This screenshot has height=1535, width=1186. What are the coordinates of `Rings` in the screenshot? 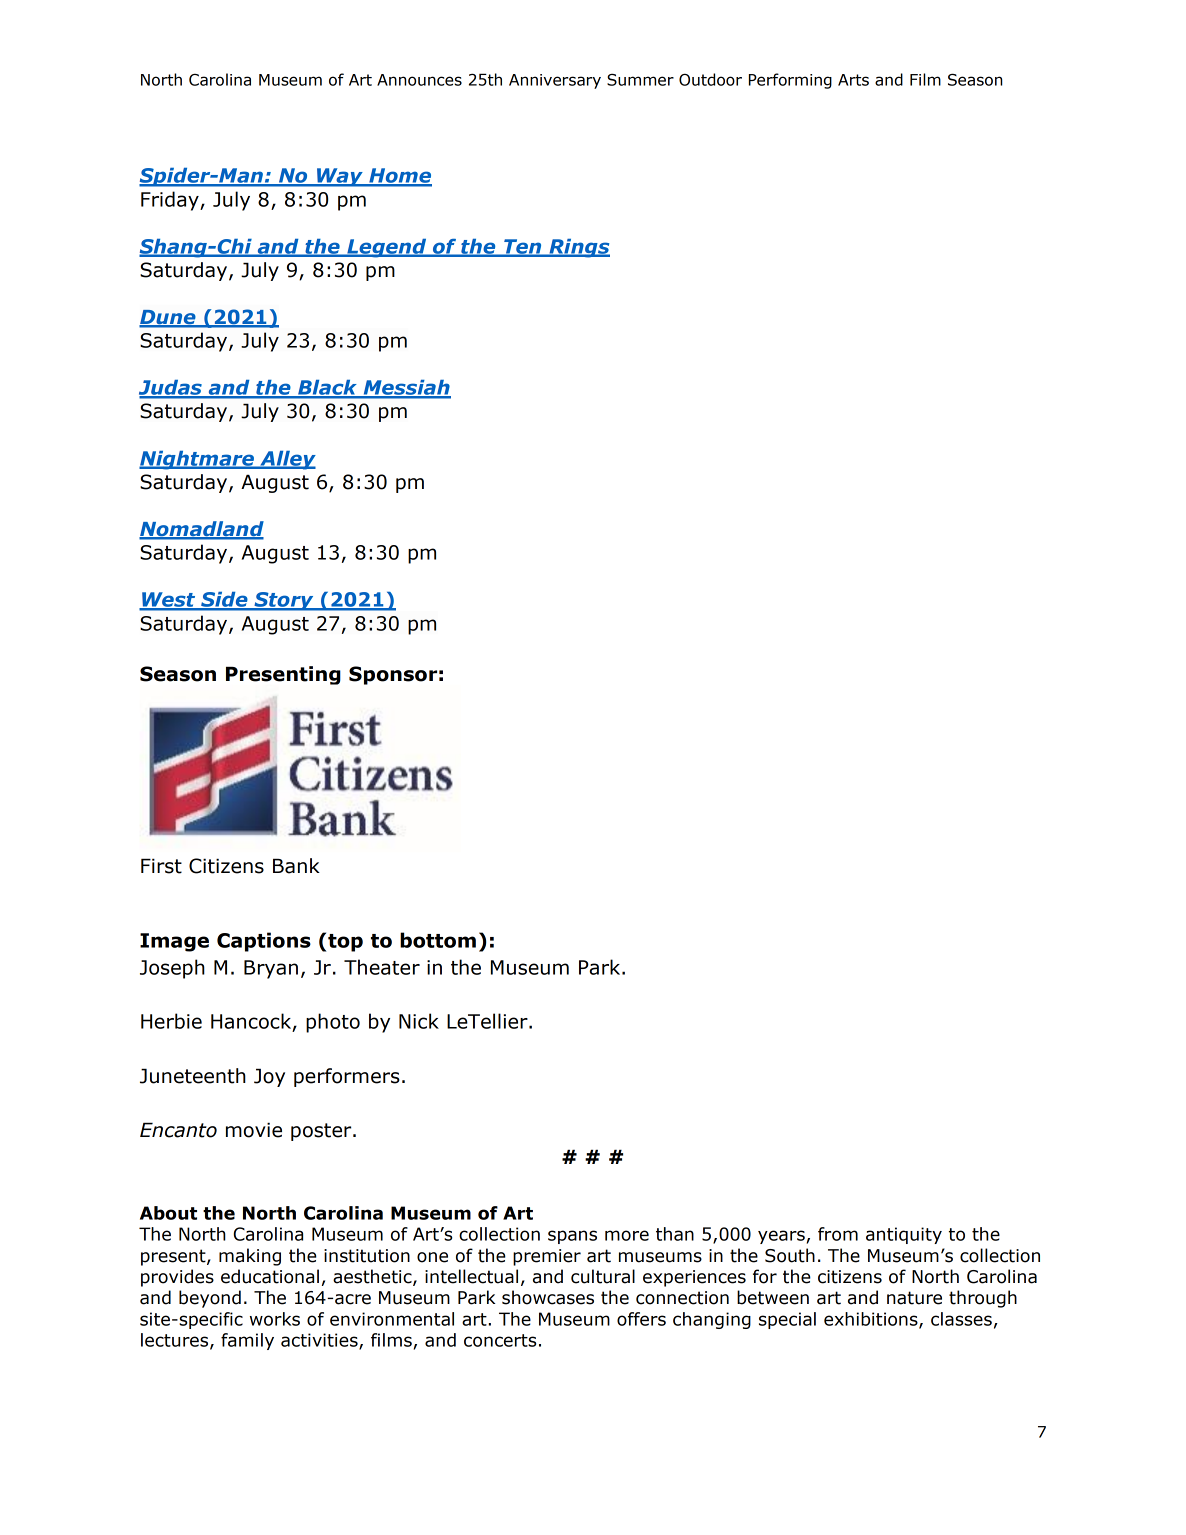 It's located at (578, 248).
